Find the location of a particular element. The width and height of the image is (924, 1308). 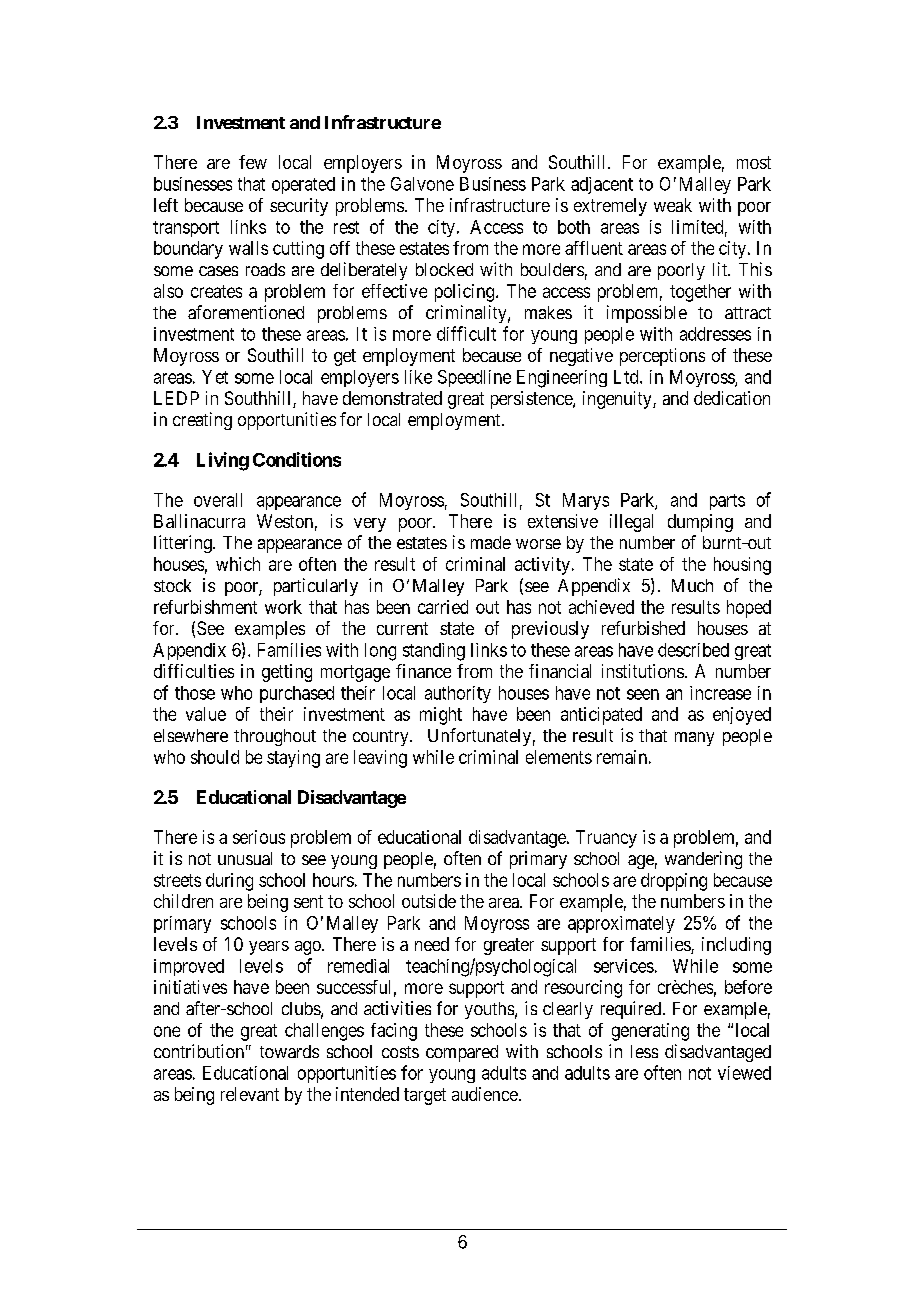

blocked is located at coordinates (444, 269).
